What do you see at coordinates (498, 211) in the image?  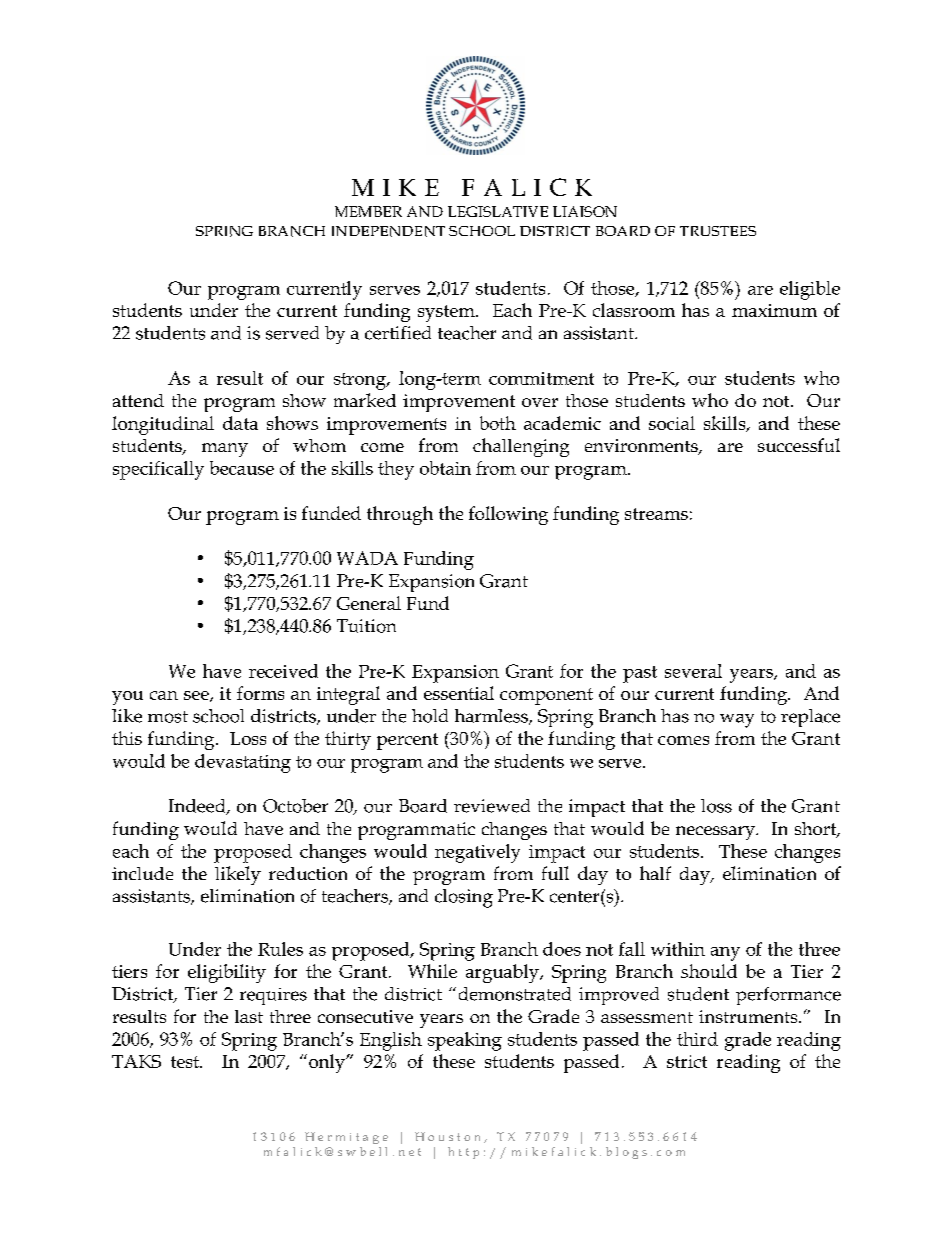 I see `LEGISLATIVE` at bounding box center [498, 211].
